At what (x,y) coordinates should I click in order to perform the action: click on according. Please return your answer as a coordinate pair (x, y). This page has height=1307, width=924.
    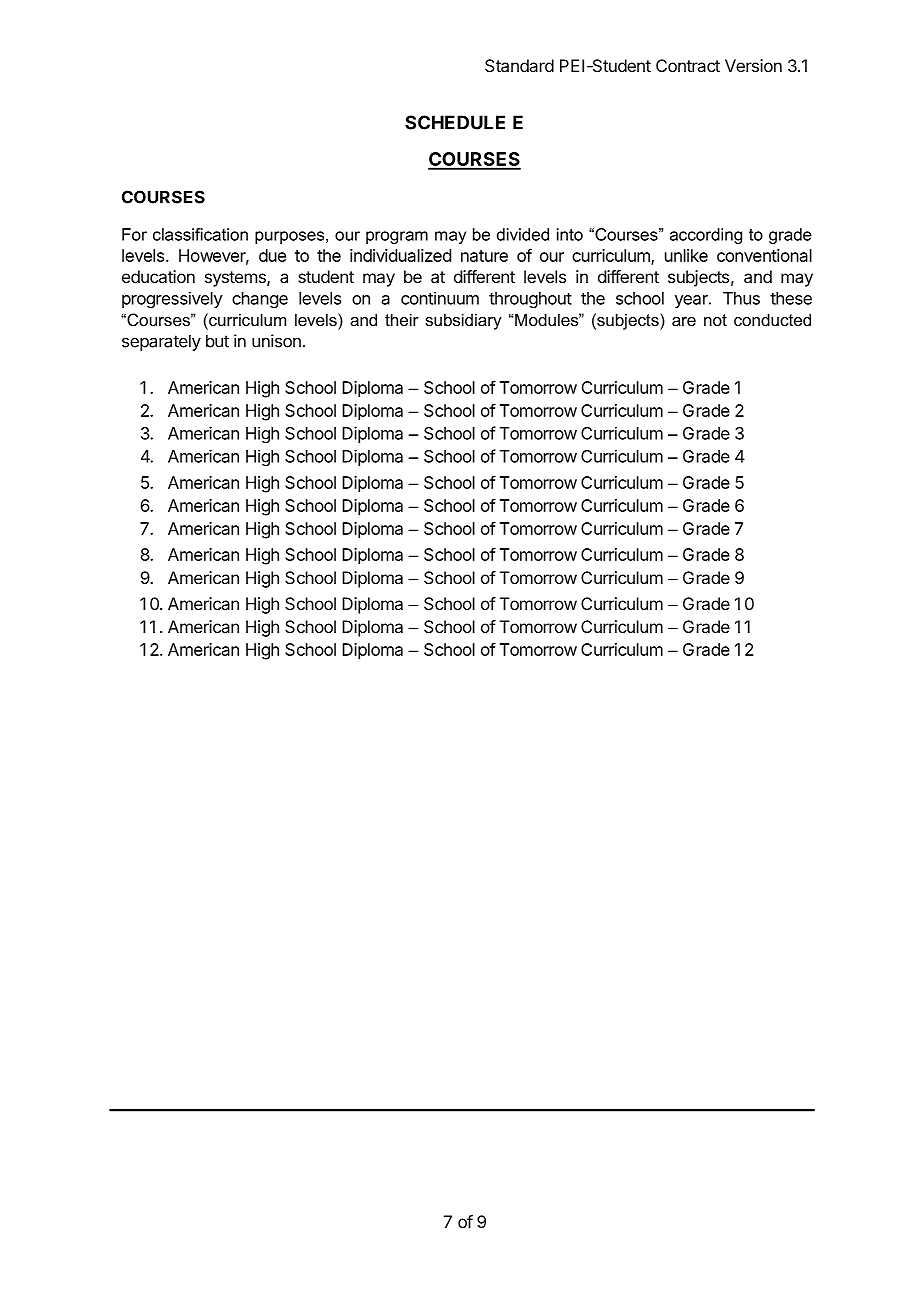
    Looking at the image, I should click on (706, 236).
